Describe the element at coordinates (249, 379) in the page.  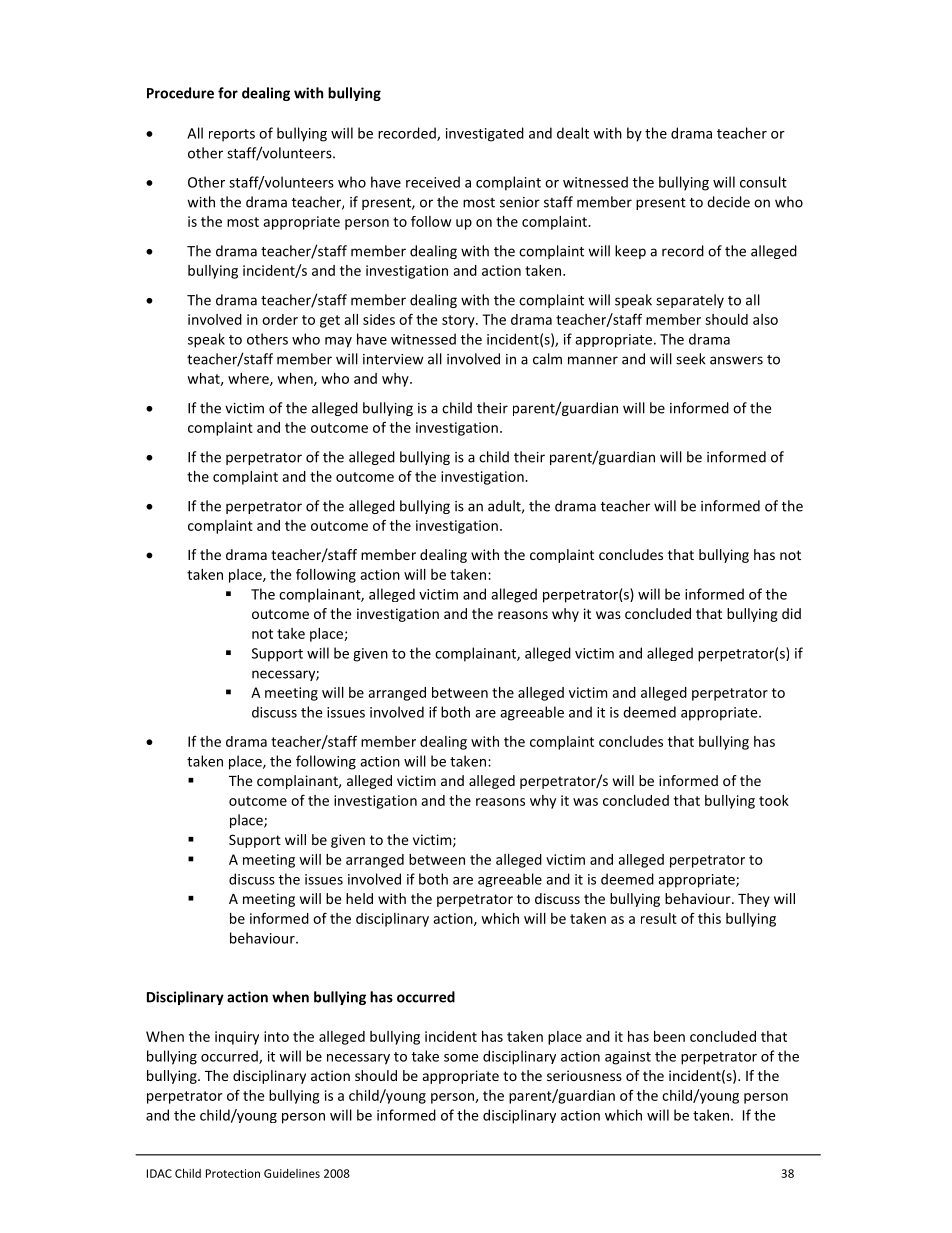
I see `where` at that location.
